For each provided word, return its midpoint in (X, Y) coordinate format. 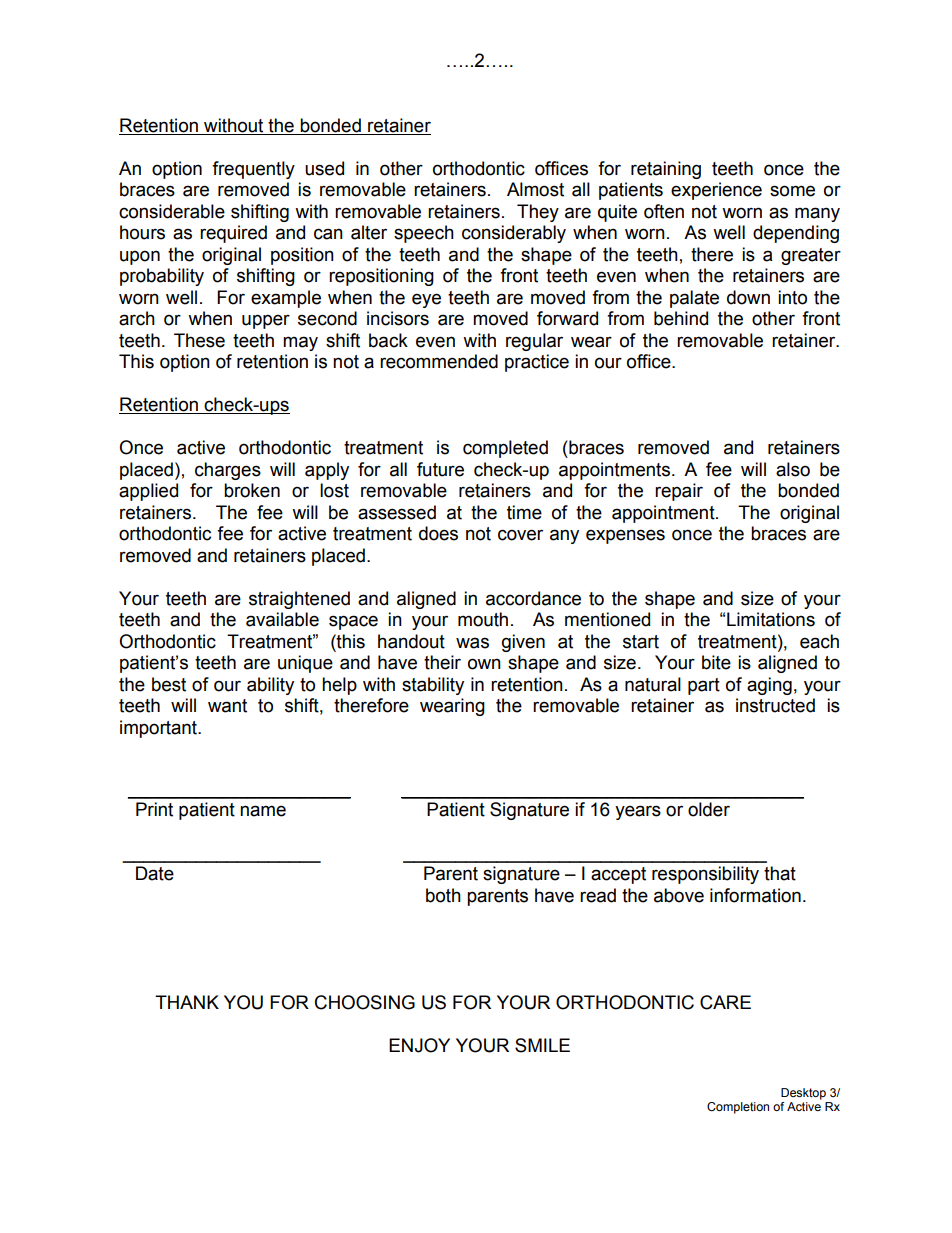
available (282, 619)
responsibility (705, 875)
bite (716, 662)
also (793, 469)
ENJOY (419, 1045)
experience (716, 191)
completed (505, 449)
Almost (535, 189)
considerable (172, 211)
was (472, 643)
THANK (187, 1002)
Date (155, 873)
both (443, 895)
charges (228, 471)
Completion (738, 1108)
